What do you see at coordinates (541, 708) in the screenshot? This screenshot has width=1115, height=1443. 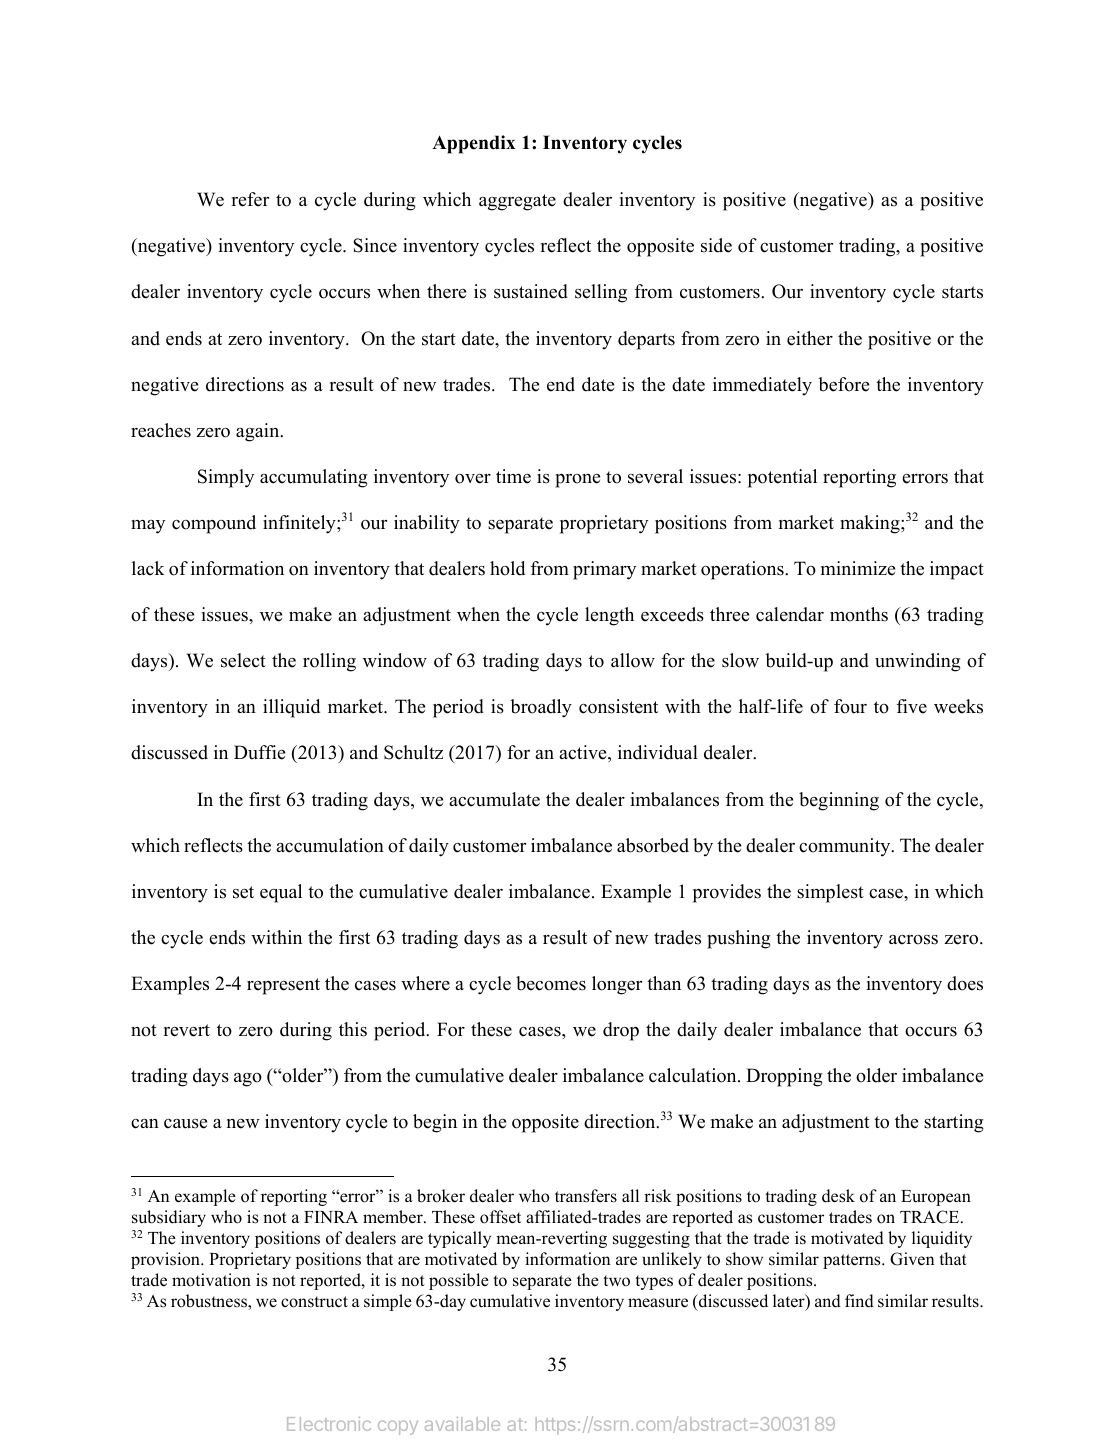 I see `broadly` at bounding box center [541, 708].
